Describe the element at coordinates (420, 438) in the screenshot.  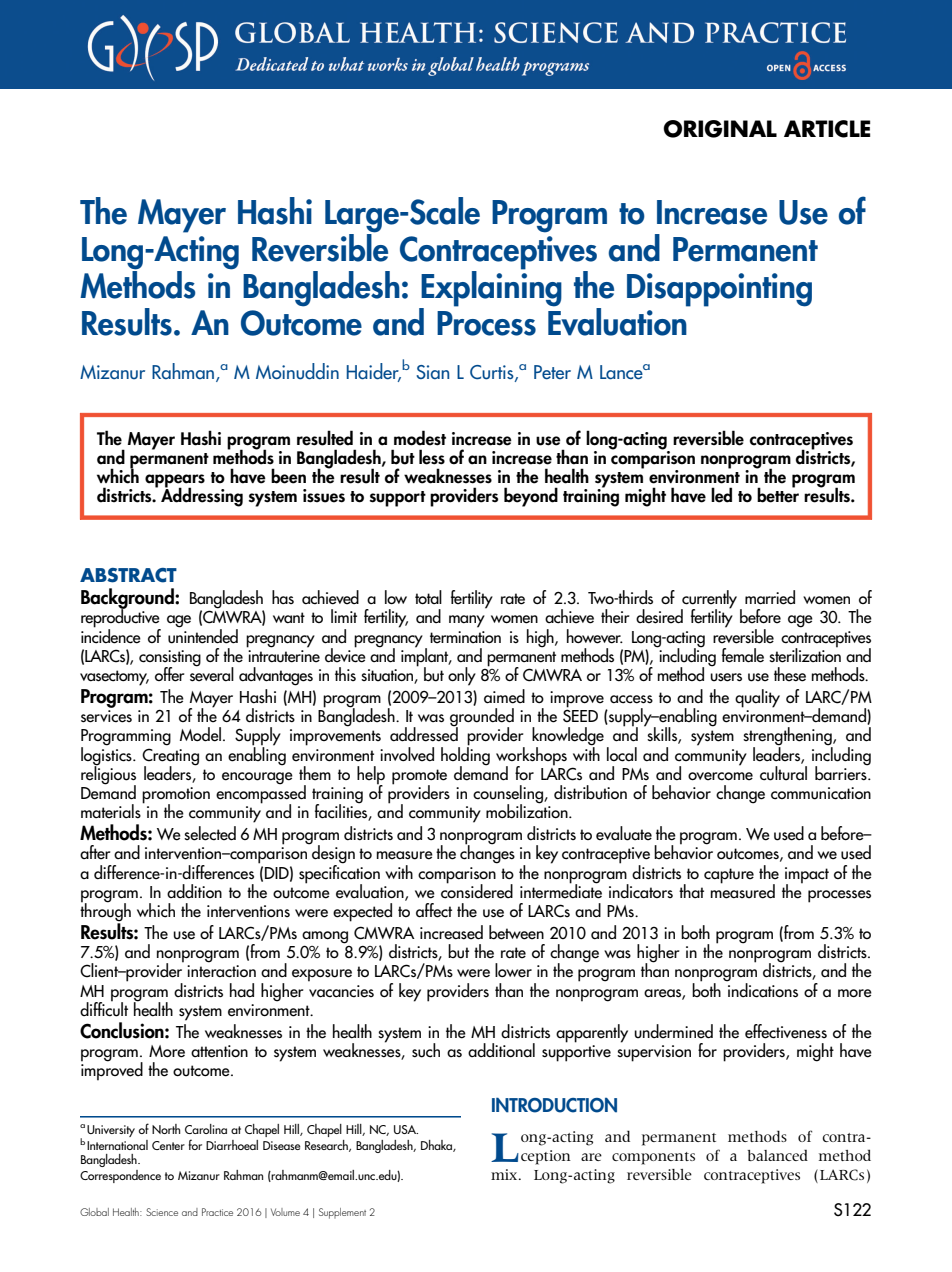
I see `modest` at that location.
